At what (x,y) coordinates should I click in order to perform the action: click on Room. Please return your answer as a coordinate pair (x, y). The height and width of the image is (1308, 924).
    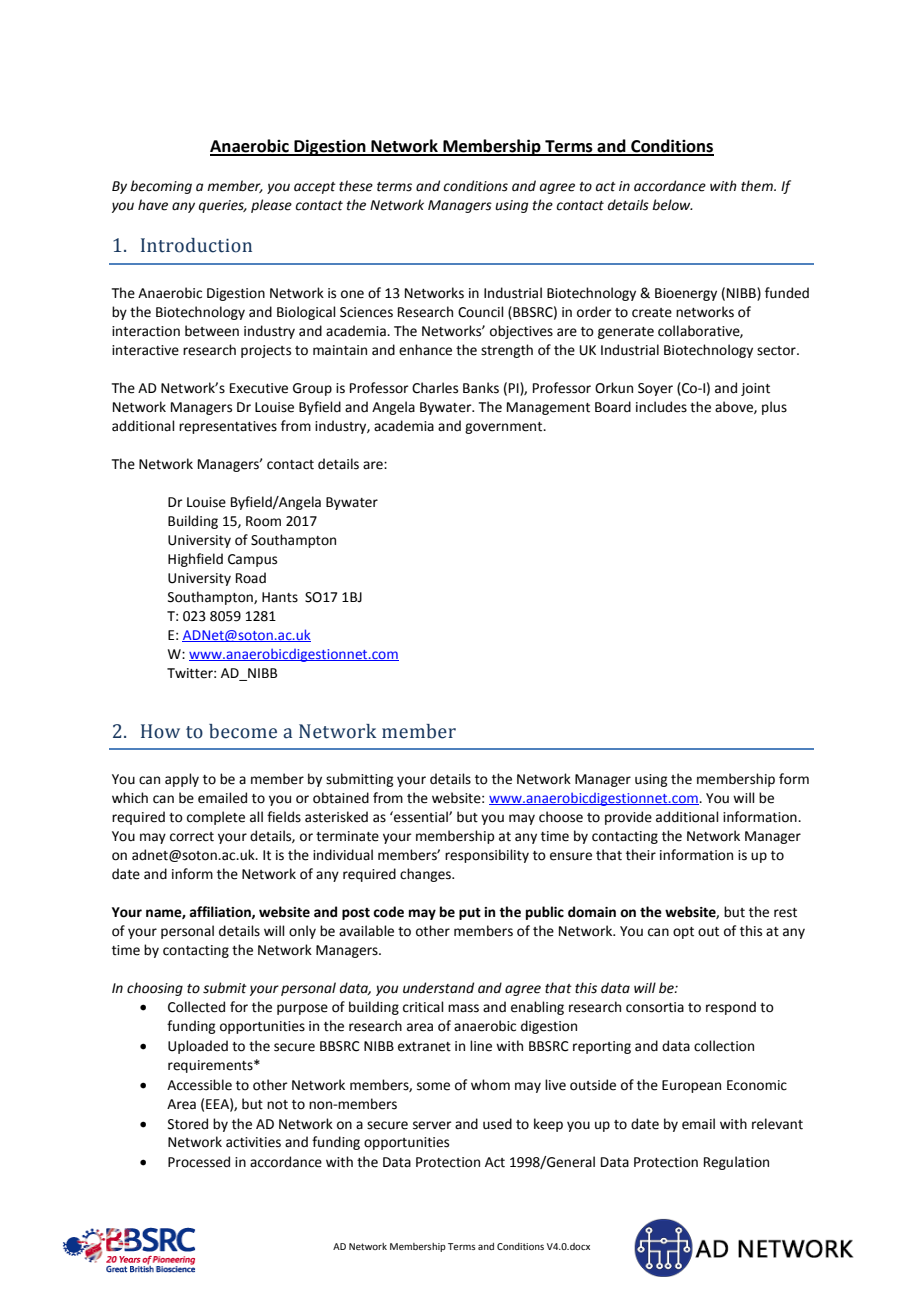
    Looking at the image, I should click on (263, 521).
